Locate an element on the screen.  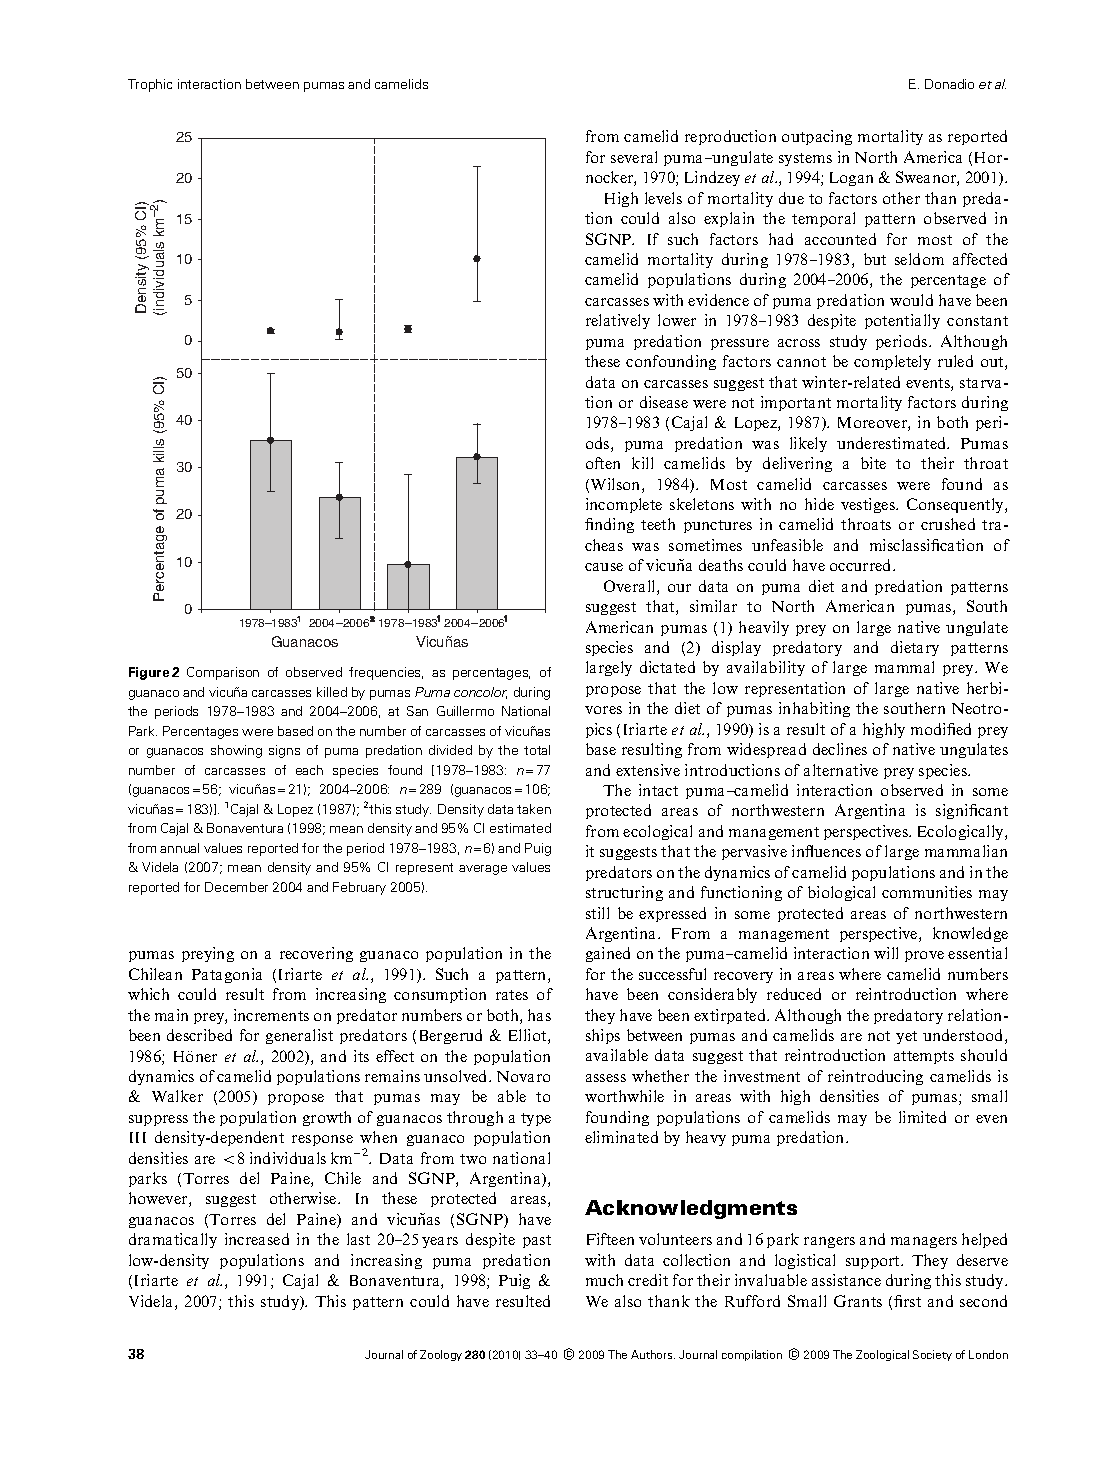
several is located at coordinates (634, 157).
